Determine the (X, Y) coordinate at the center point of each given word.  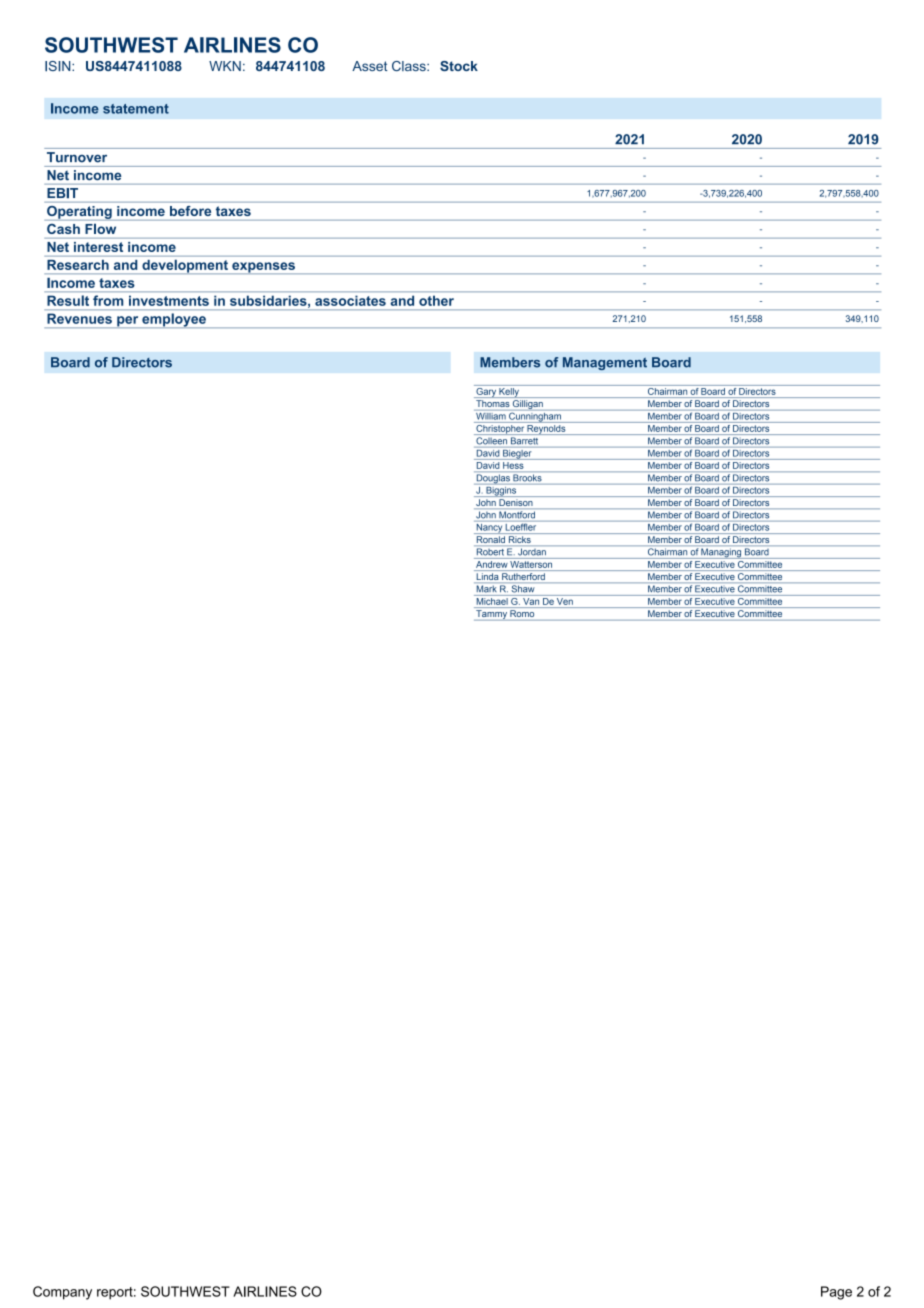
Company (62, 1293)
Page (836, 1293)
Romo (522, 613)
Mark (486, 588)
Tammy (491, 615)
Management (605, 363)
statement (136, 109)
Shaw (523, 589)
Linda (487, 576)
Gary (486, 391)
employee (174, 320)
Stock (459, 66)
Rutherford (523, 576)
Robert (490, 551)
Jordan (532, 551)
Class (410, 66)
